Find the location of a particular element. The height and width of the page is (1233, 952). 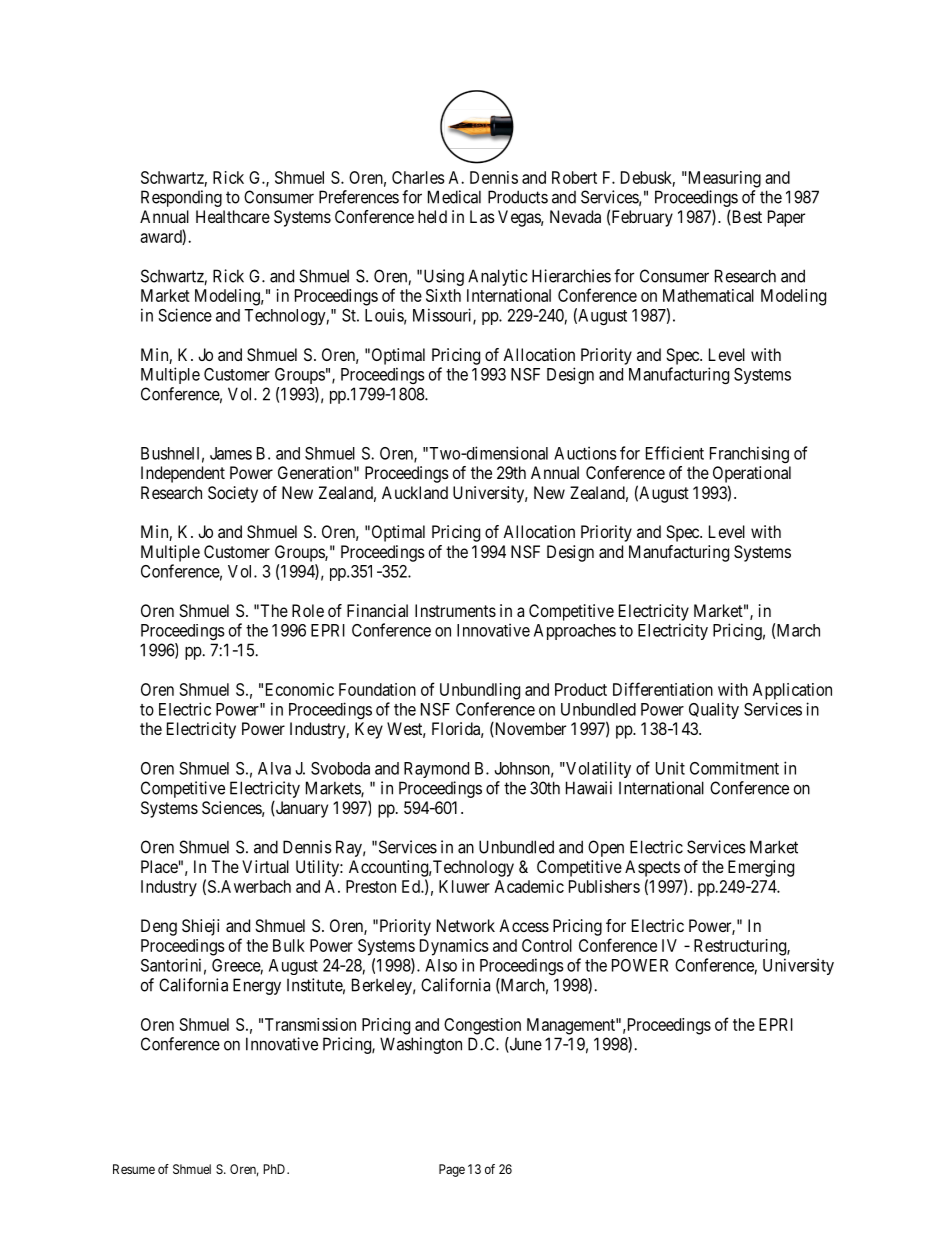

Congestion is located at coordinates (482, 1026).
